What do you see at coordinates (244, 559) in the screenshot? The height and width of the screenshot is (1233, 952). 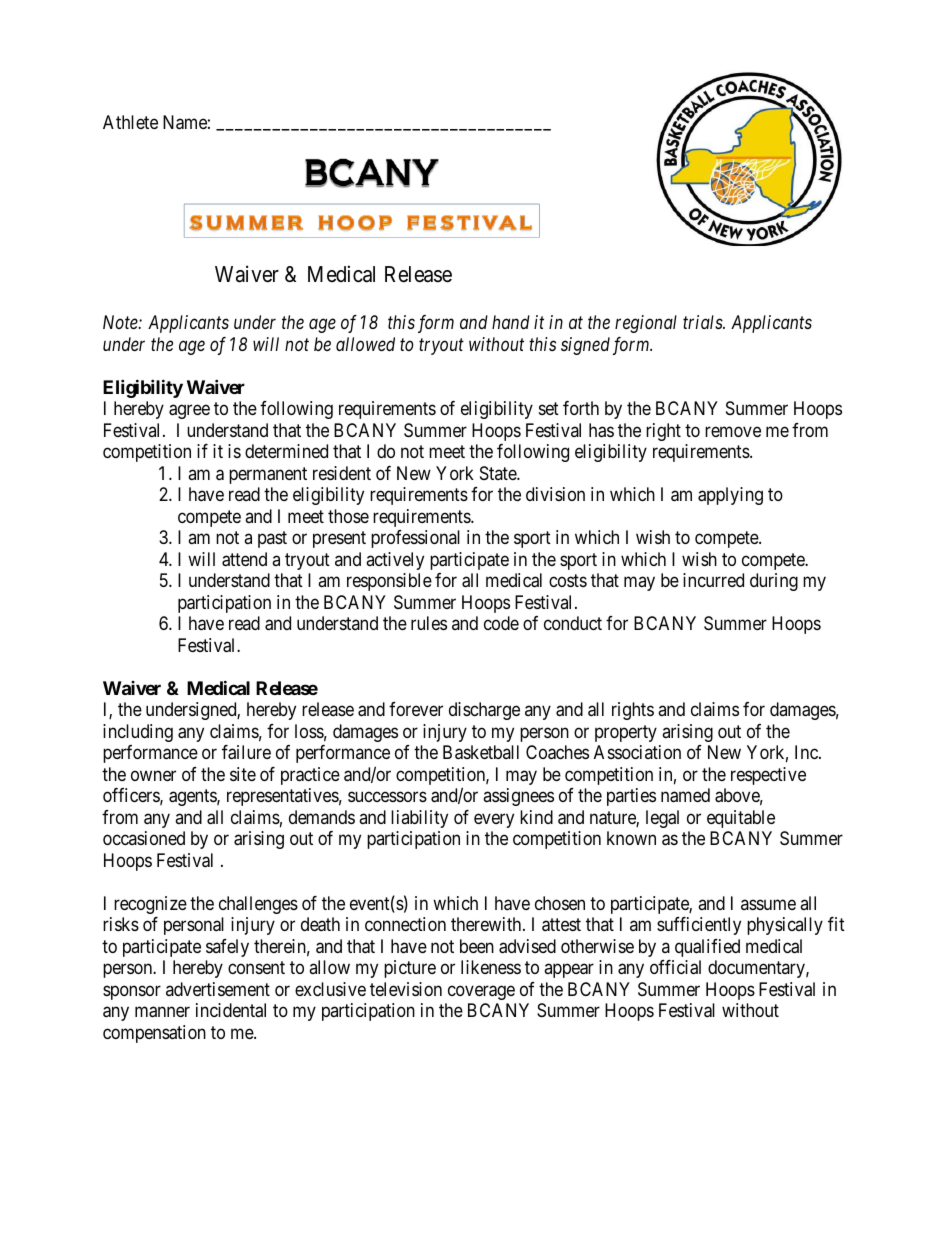 I see `attend` at bounding box center [244, 559].
